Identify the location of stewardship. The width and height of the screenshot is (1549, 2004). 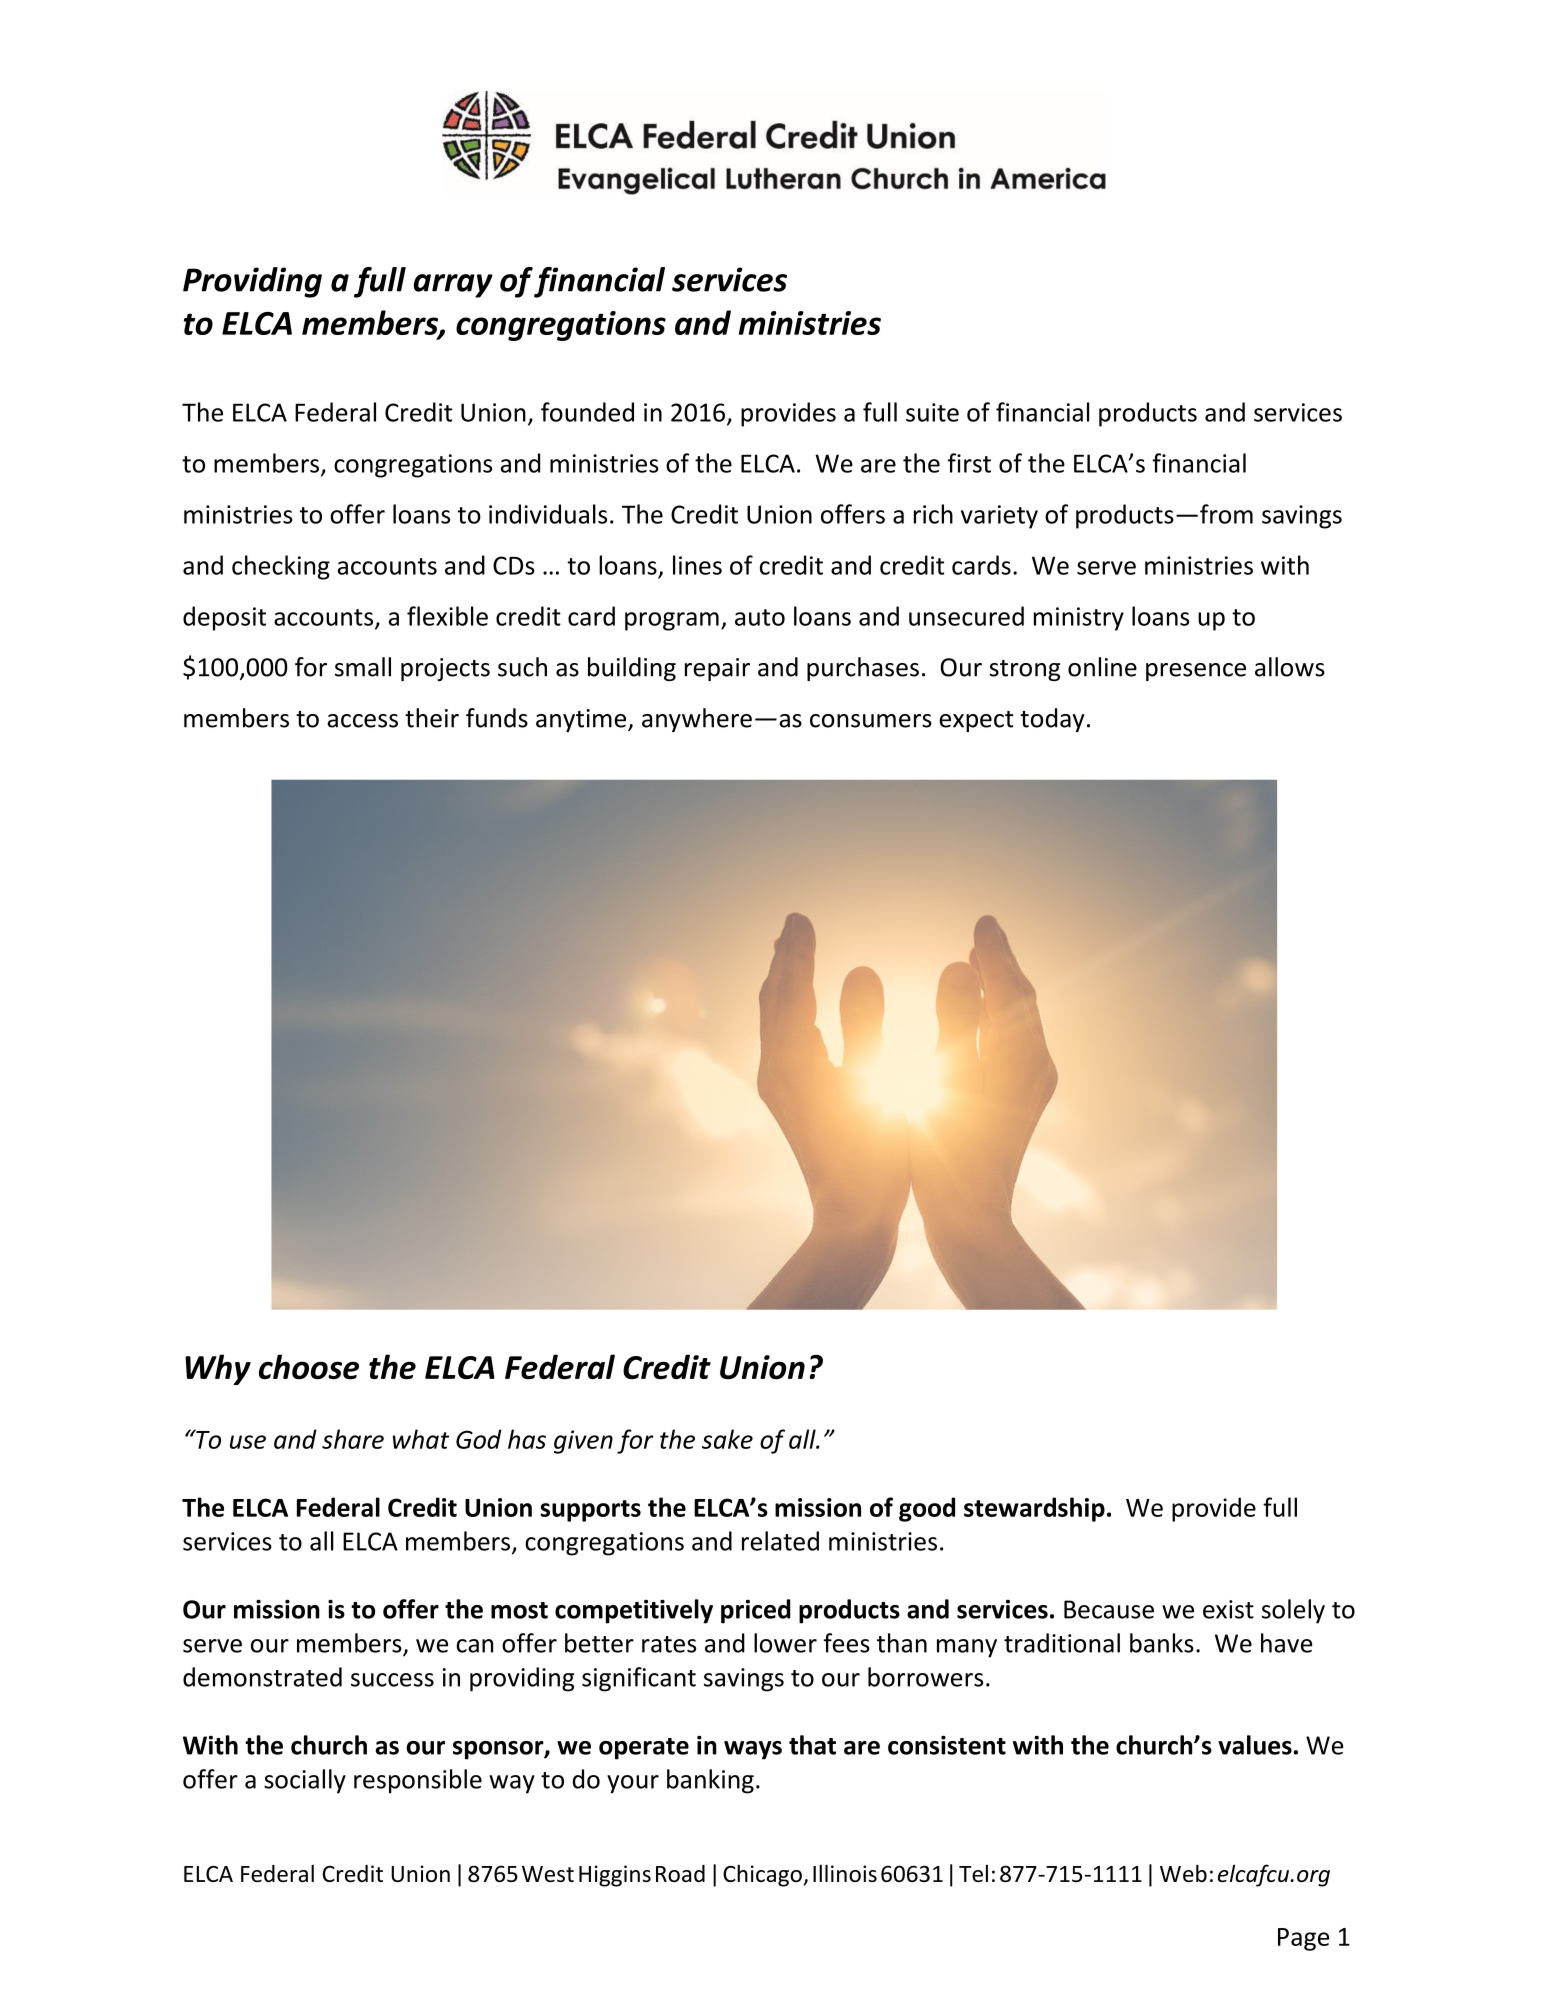
(1034, 1509).
